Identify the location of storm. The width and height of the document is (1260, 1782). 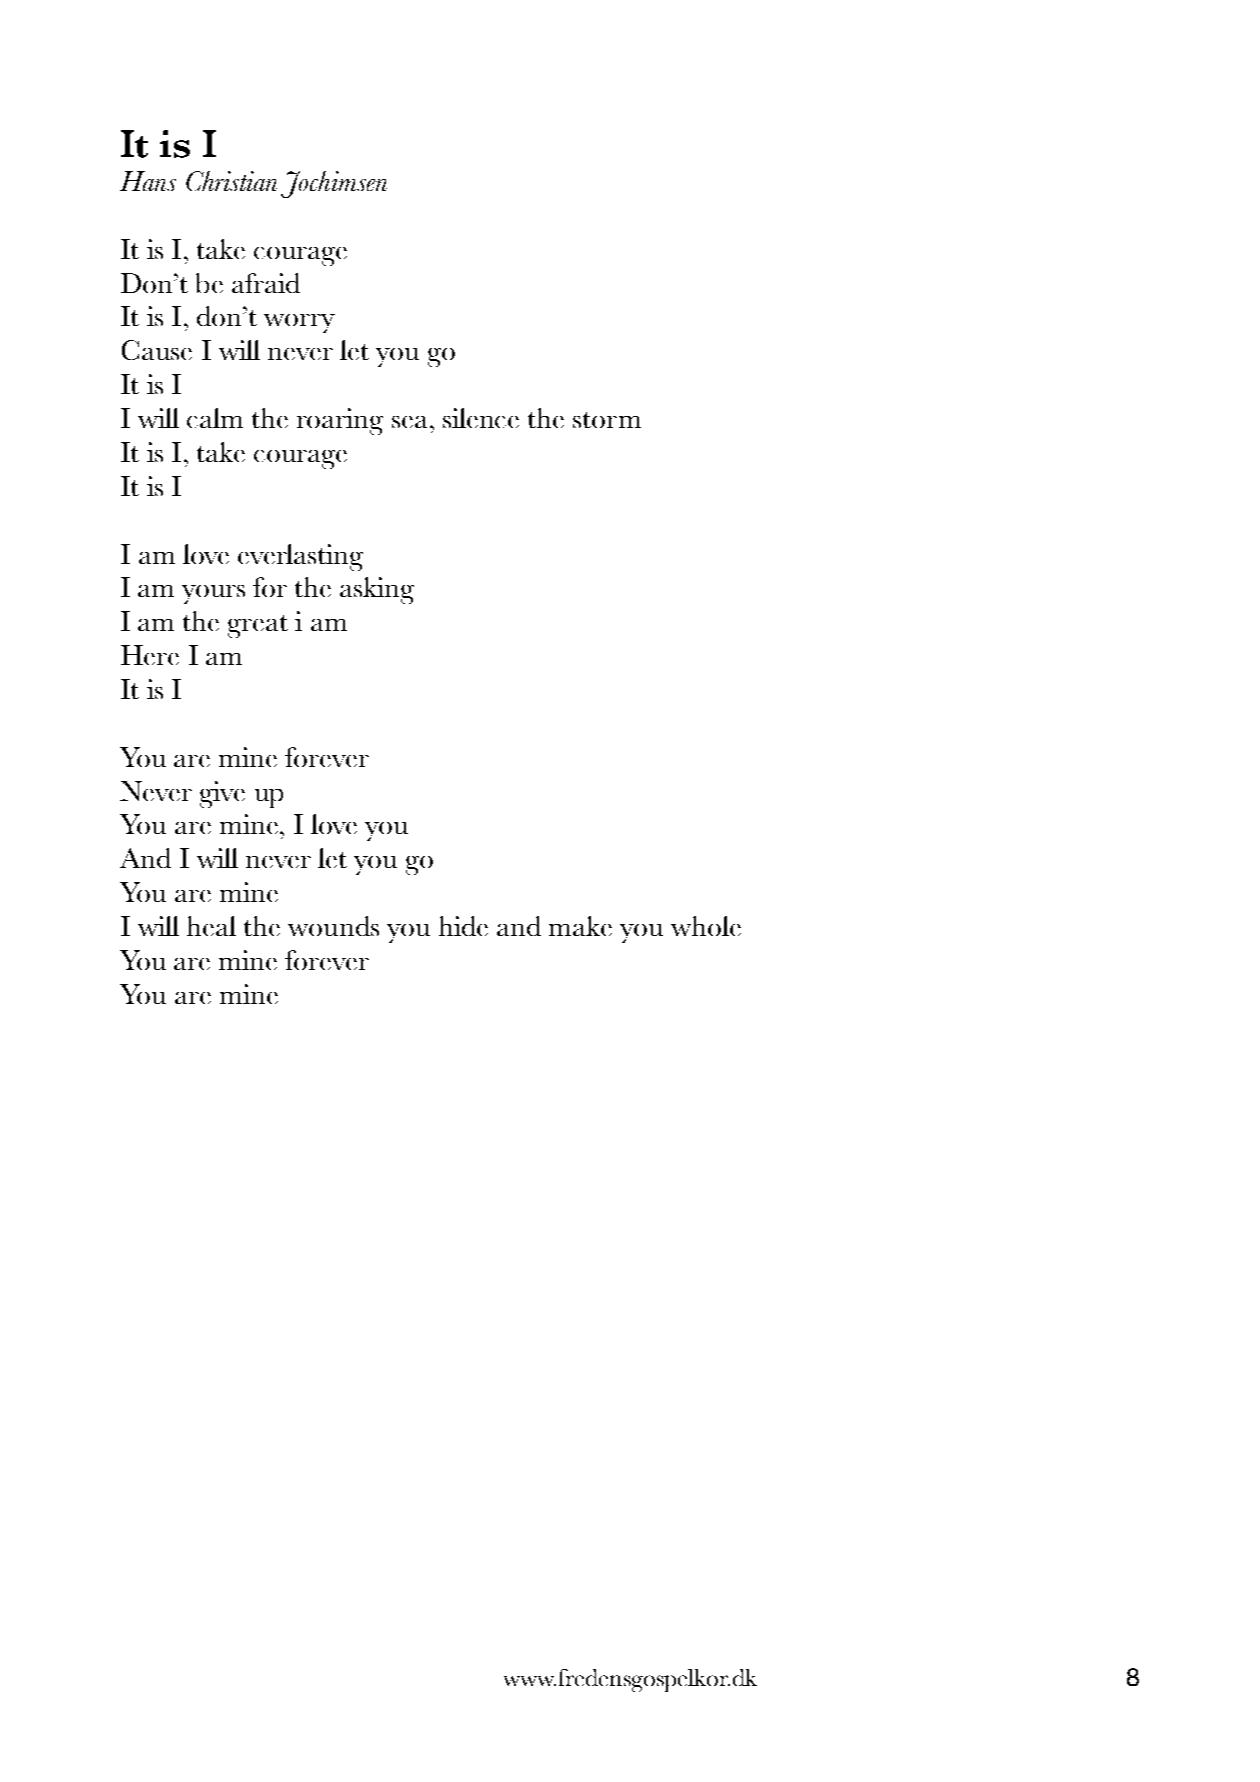
(607, 420).
